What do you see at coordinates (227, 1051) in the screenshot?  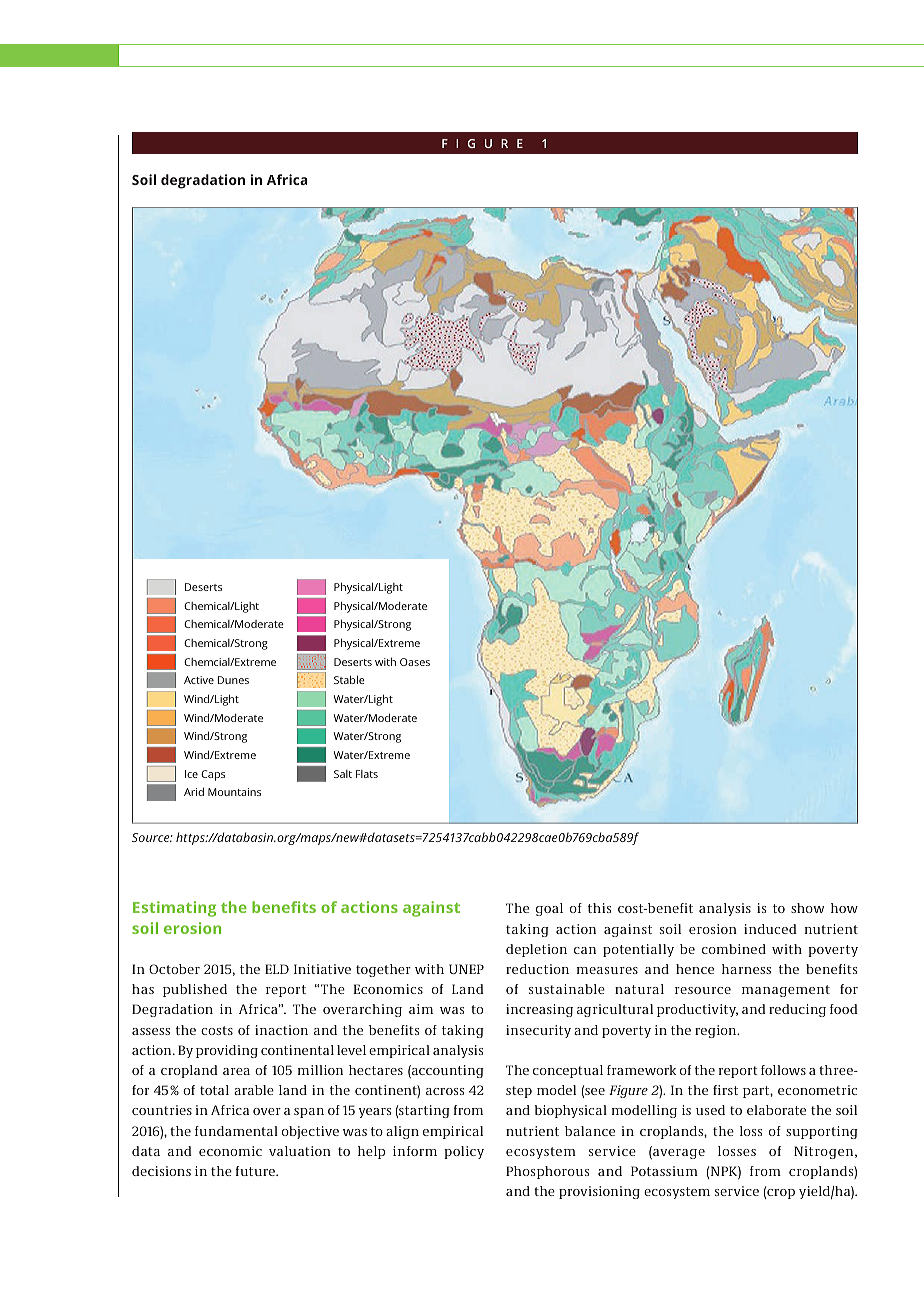 I see `providing` at bounding box center [227, 1051].
